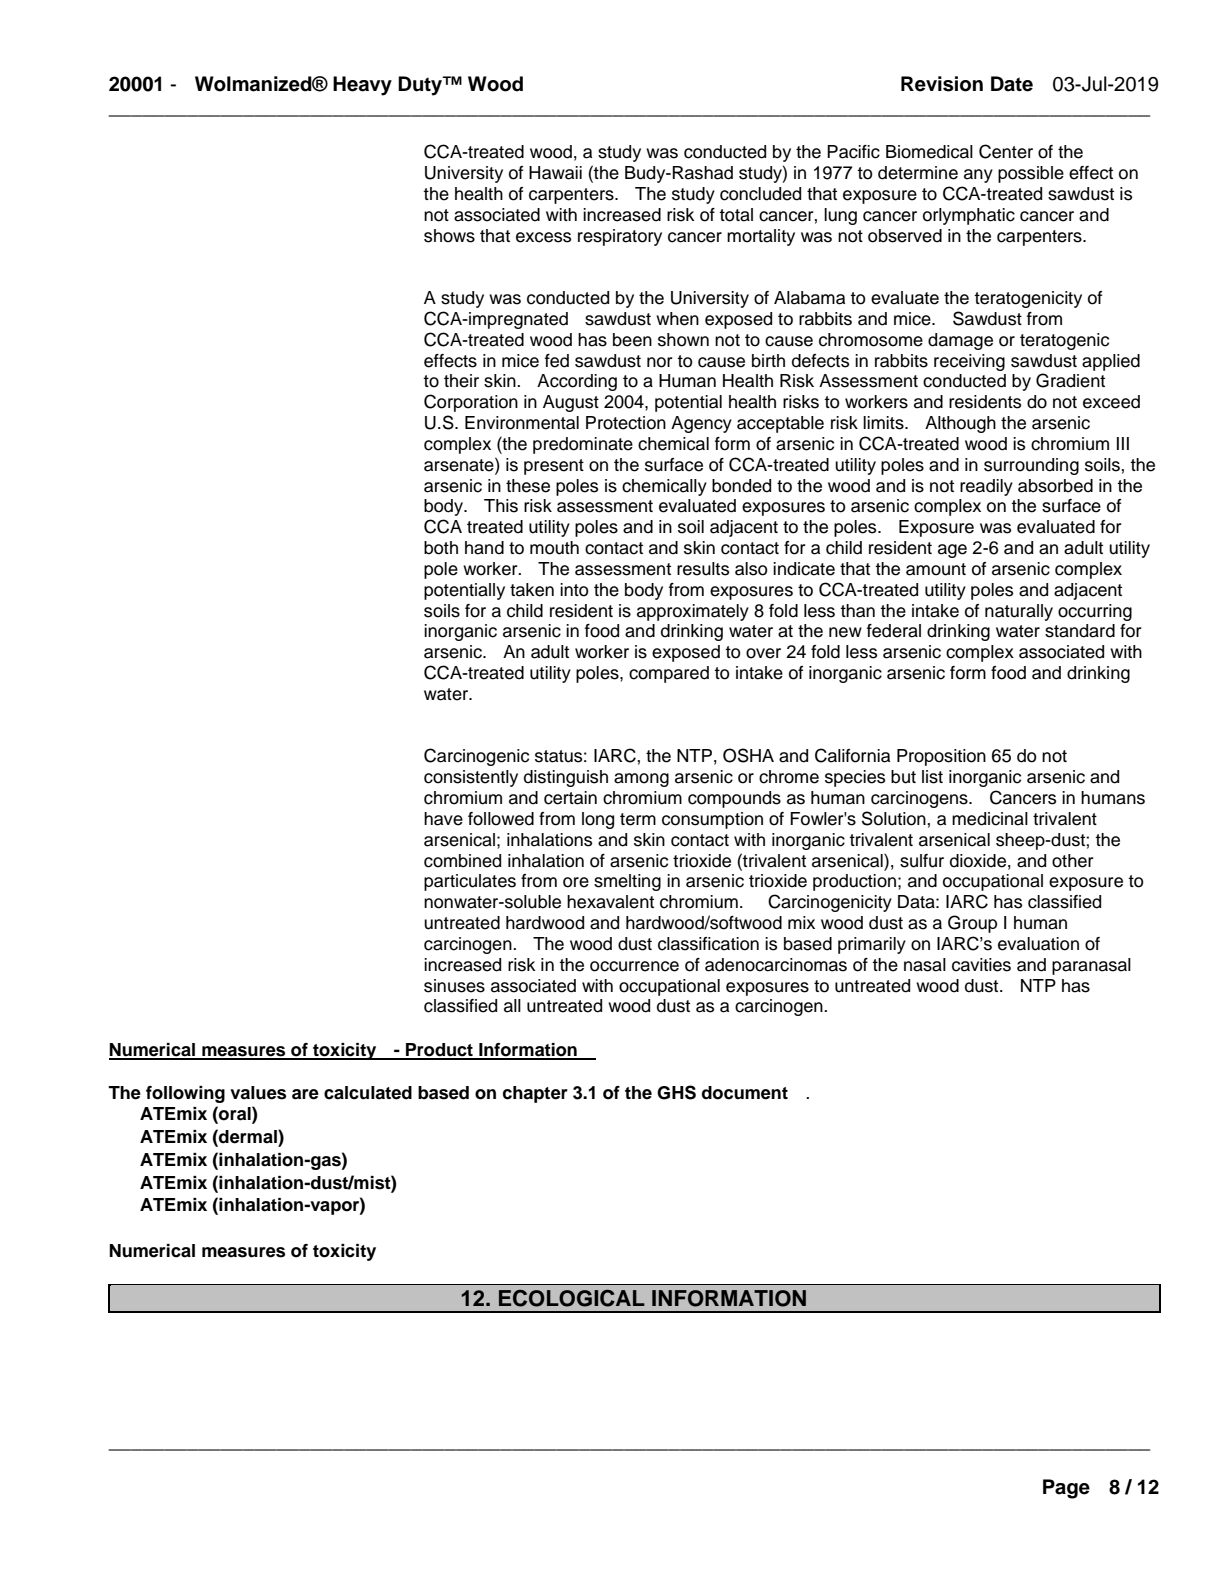 Image resolution: width=1232 pixels, height=1594 pixels. I want to click on have, so click(443, 819).
